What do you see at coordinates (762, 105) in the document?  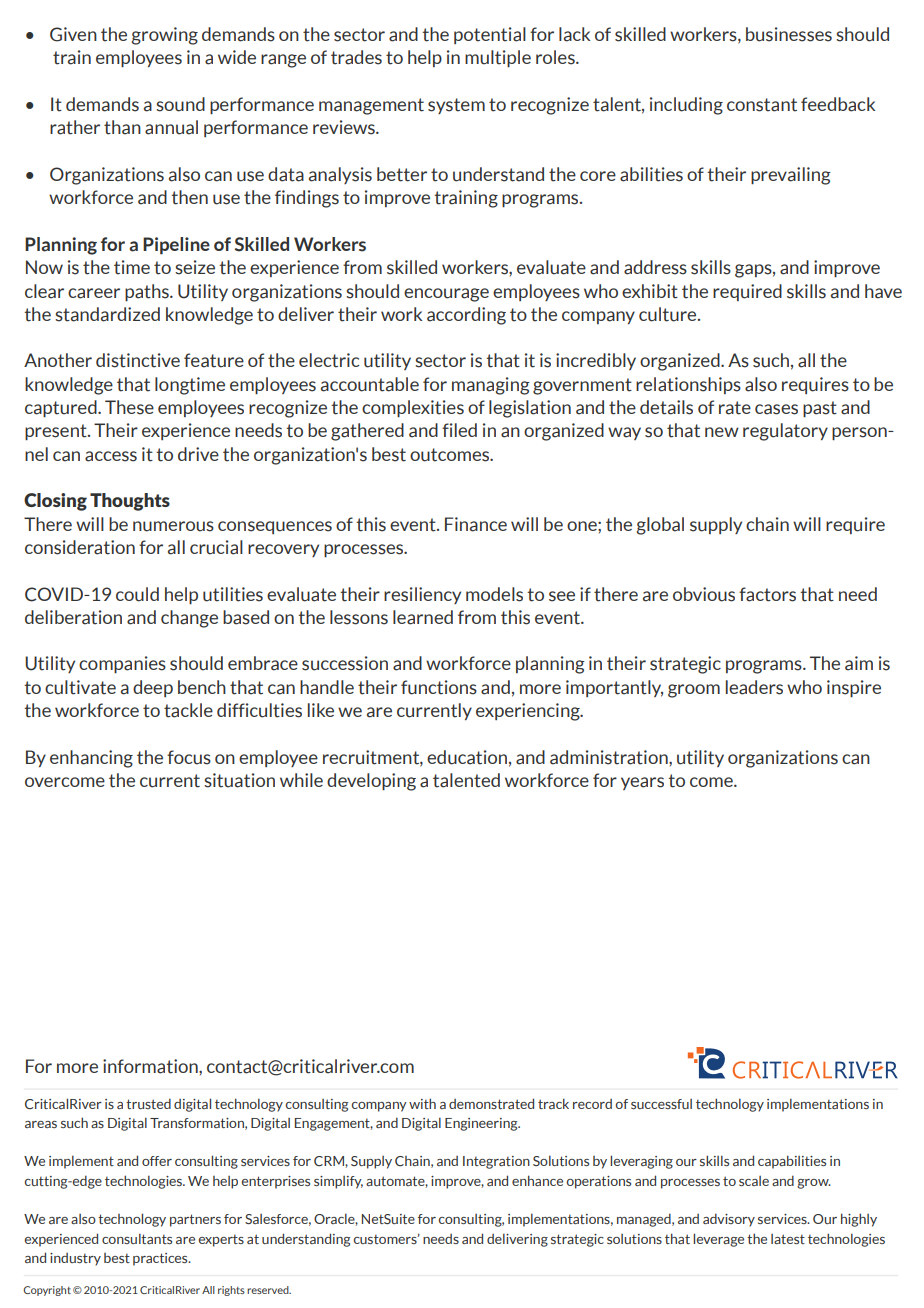 I see `constant` at bounding box center [762, 105].
